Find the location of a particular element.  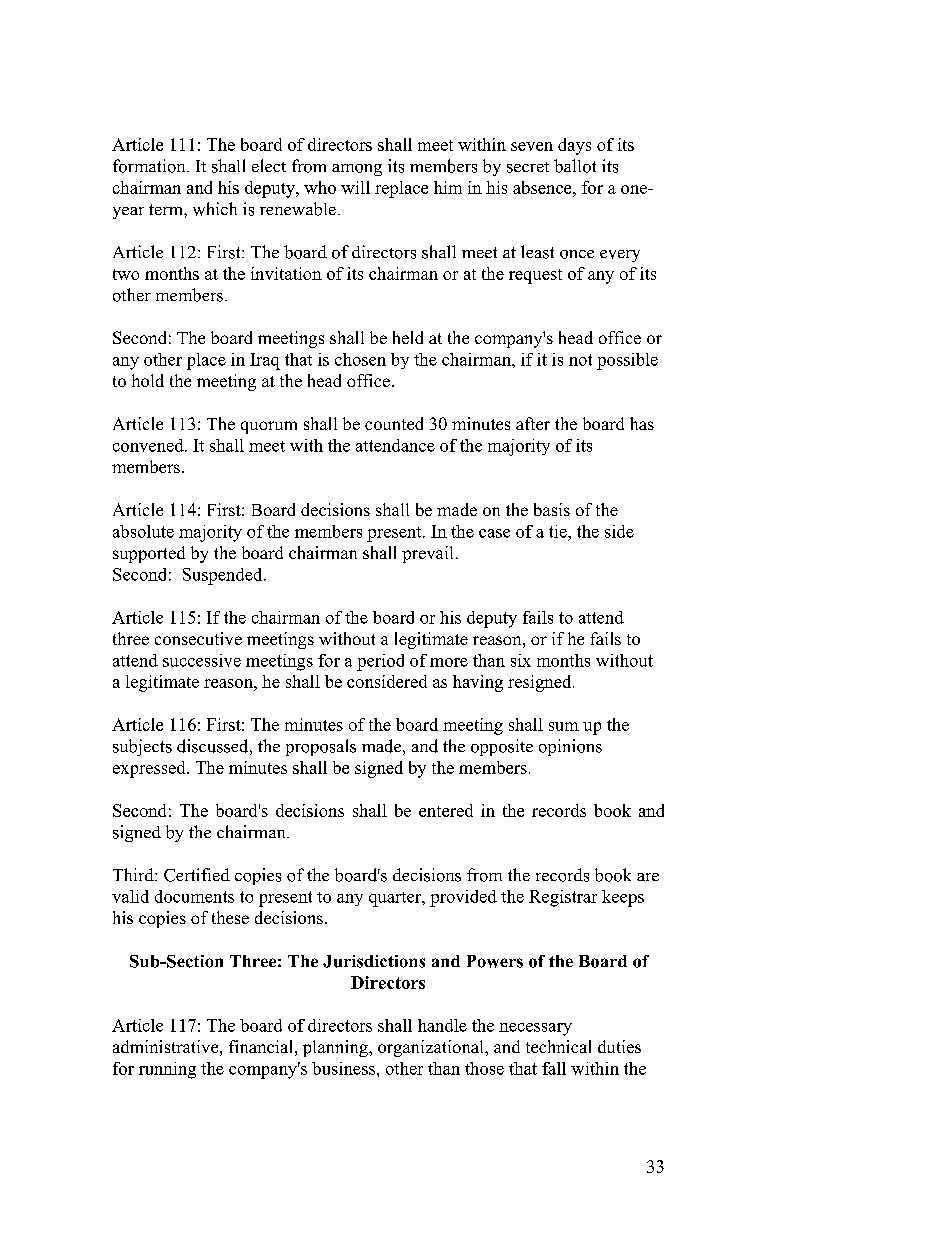

Certified is located at coordinates (197, 875).
